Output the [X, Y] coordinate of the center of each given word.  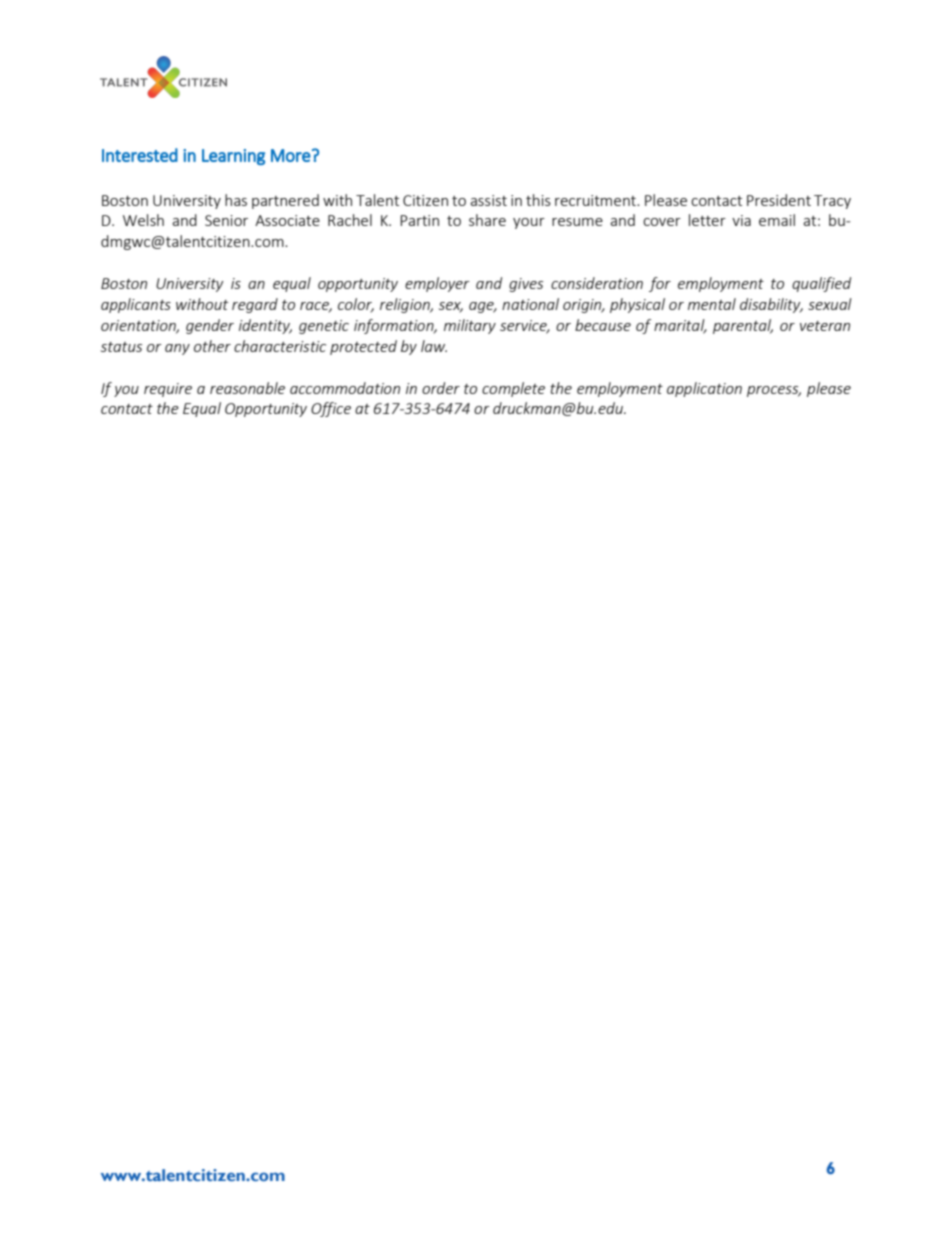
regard [255, 305]
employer [437, 284]
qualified [821, 284]
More [291, 155]
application [704, 389]
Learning [233, 157]
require [168, 390]
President [779, 200]
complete [513, 389]
